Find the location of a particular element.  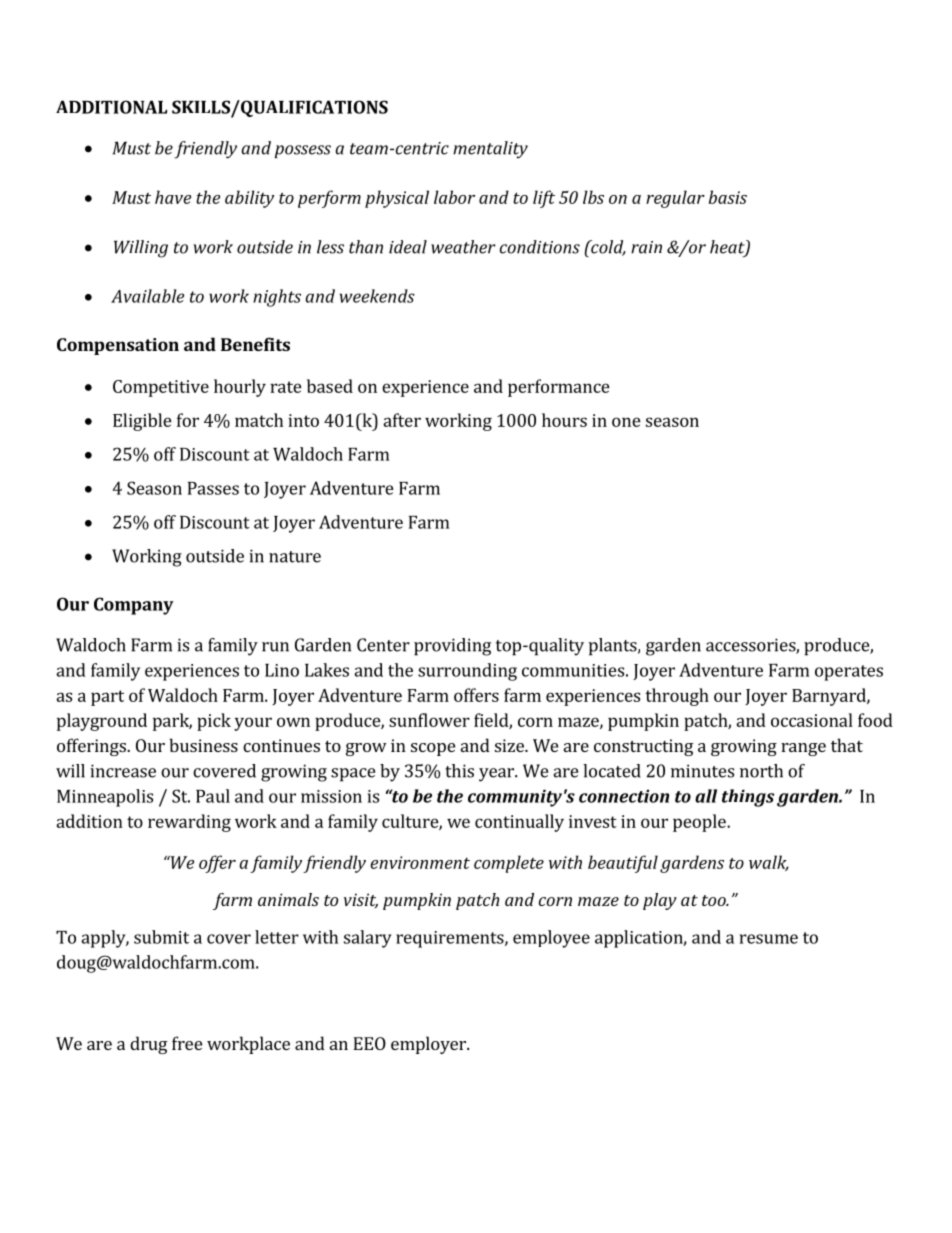

Company is located at coordinates (134, 606).
